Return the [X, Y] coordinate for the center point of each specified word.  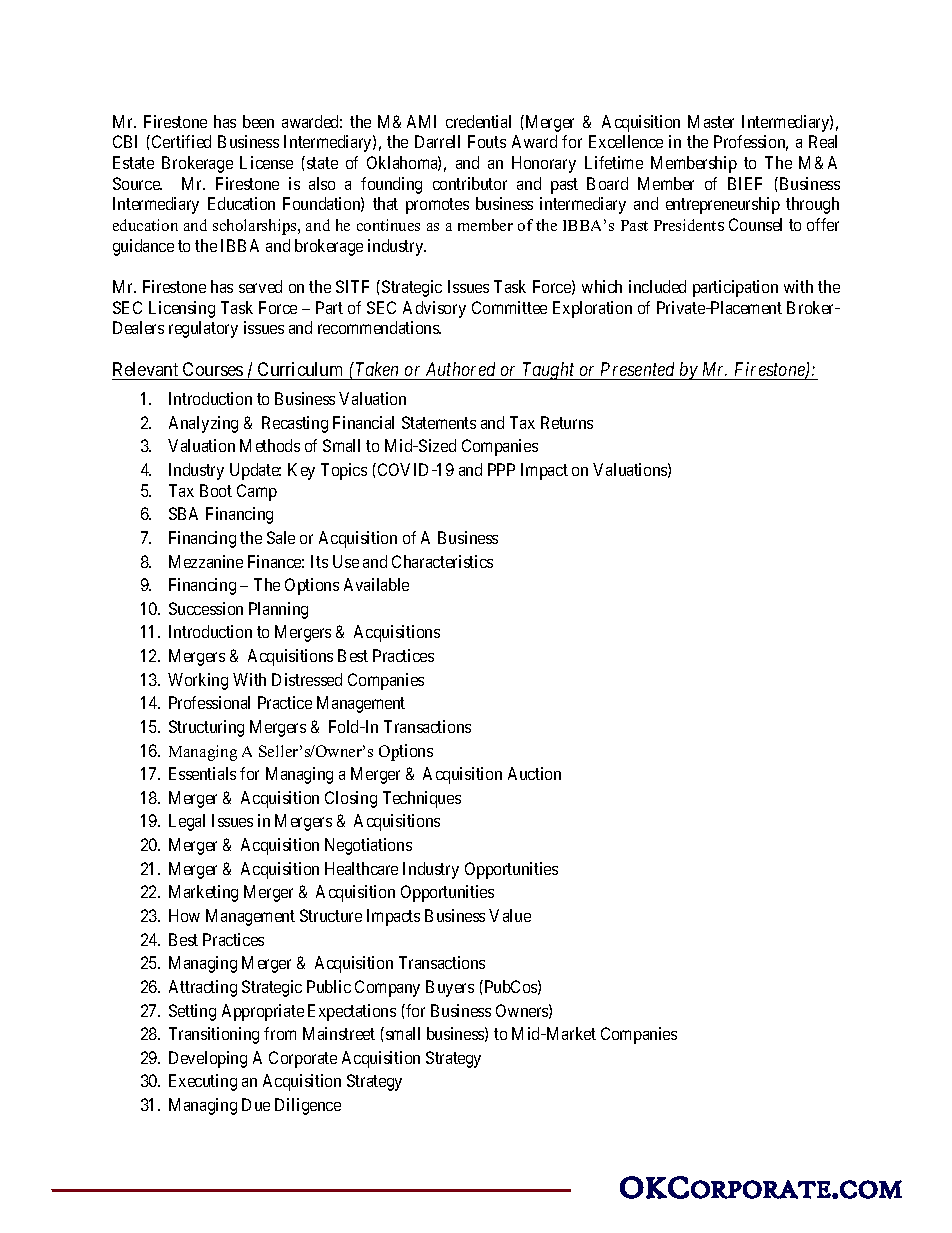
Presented [637, 369]
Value [510, 915]
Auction [534, 773]
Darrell [437, 141]
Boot [216, 490]
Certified [181, 141]
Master [711, 121]
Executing [203, 1082]
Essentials [202, 773]
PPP [501, 469]
